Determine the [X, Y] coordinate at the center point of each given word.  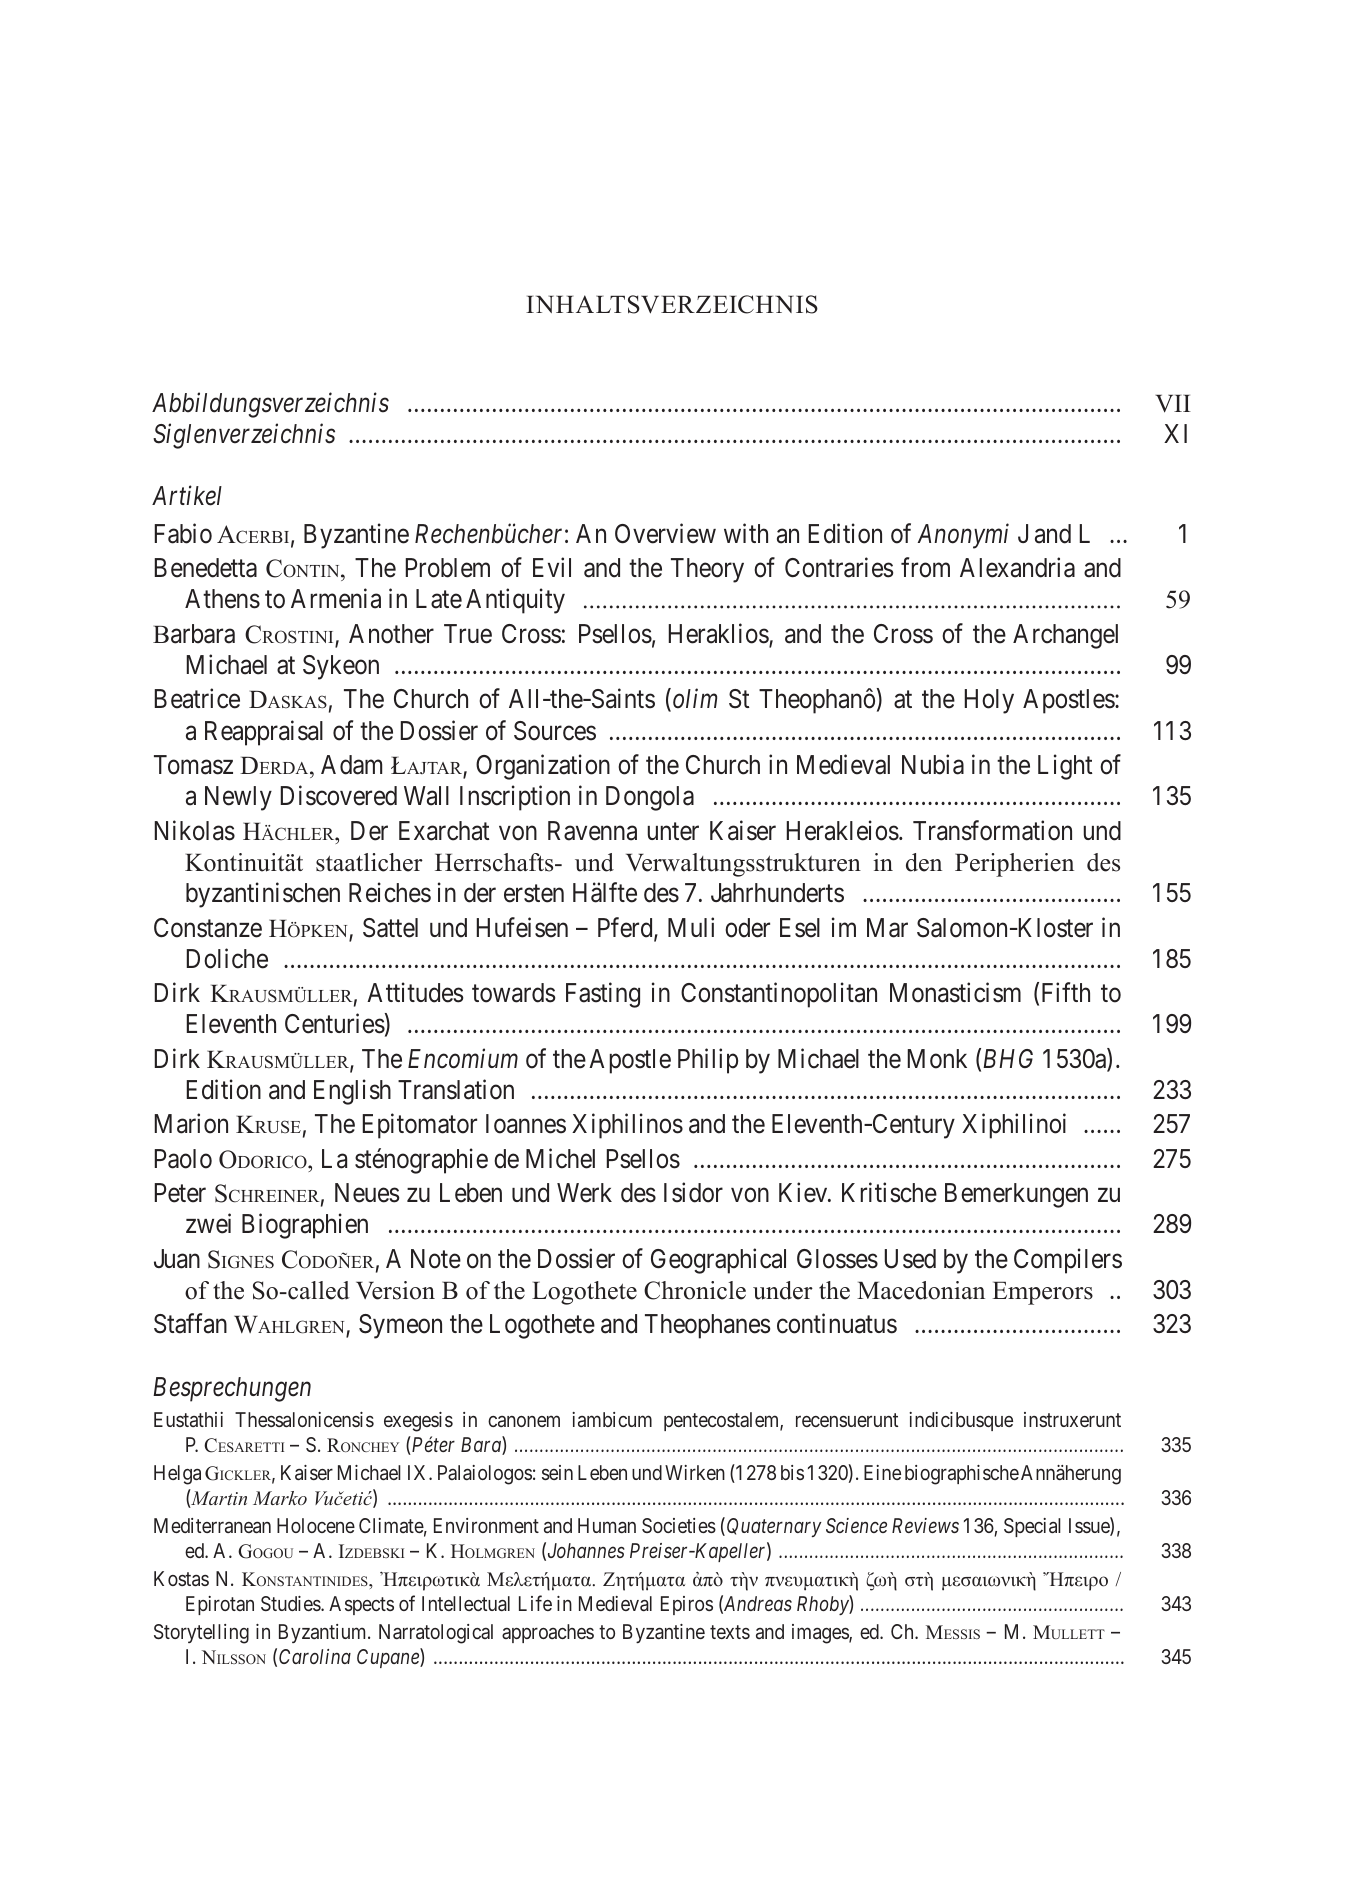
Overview [665, 533]
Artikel [187, 495]
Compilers [1068, 1261]
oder [747, 928]
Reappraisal [264, 733]
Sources [555, 731]
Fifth [1066, 992]
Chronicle [695, 1290]
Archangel [1065, 636]
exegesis [418, 1422]
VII [1173, 403]
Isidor [693, 1192]
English [352, 1092]
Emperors [1042, 1293]
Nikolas [195, 830]
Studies [291, 1603]
